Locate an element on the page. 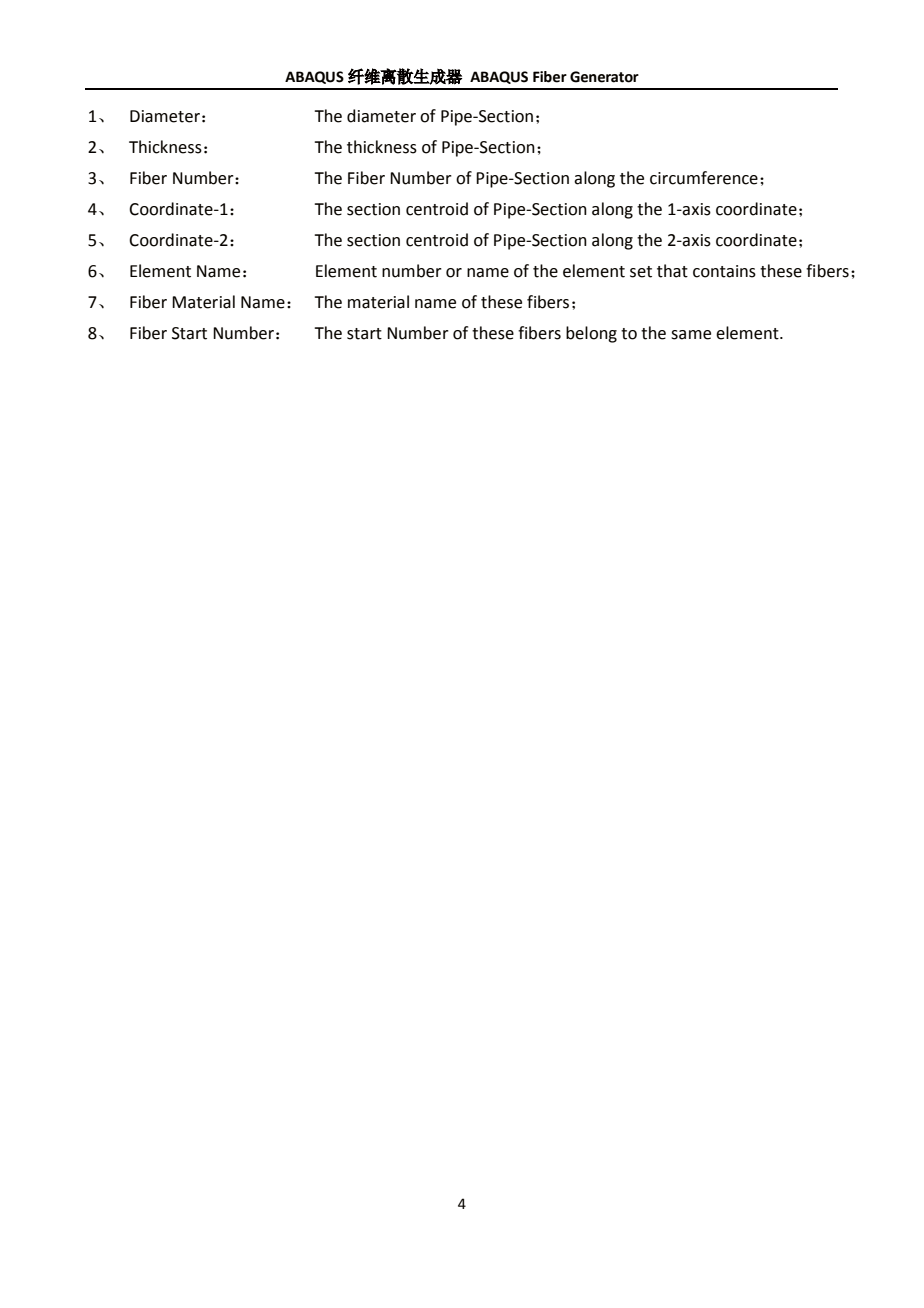 The image size is (924, 1308). belong is located at coordinates (591, 334).
